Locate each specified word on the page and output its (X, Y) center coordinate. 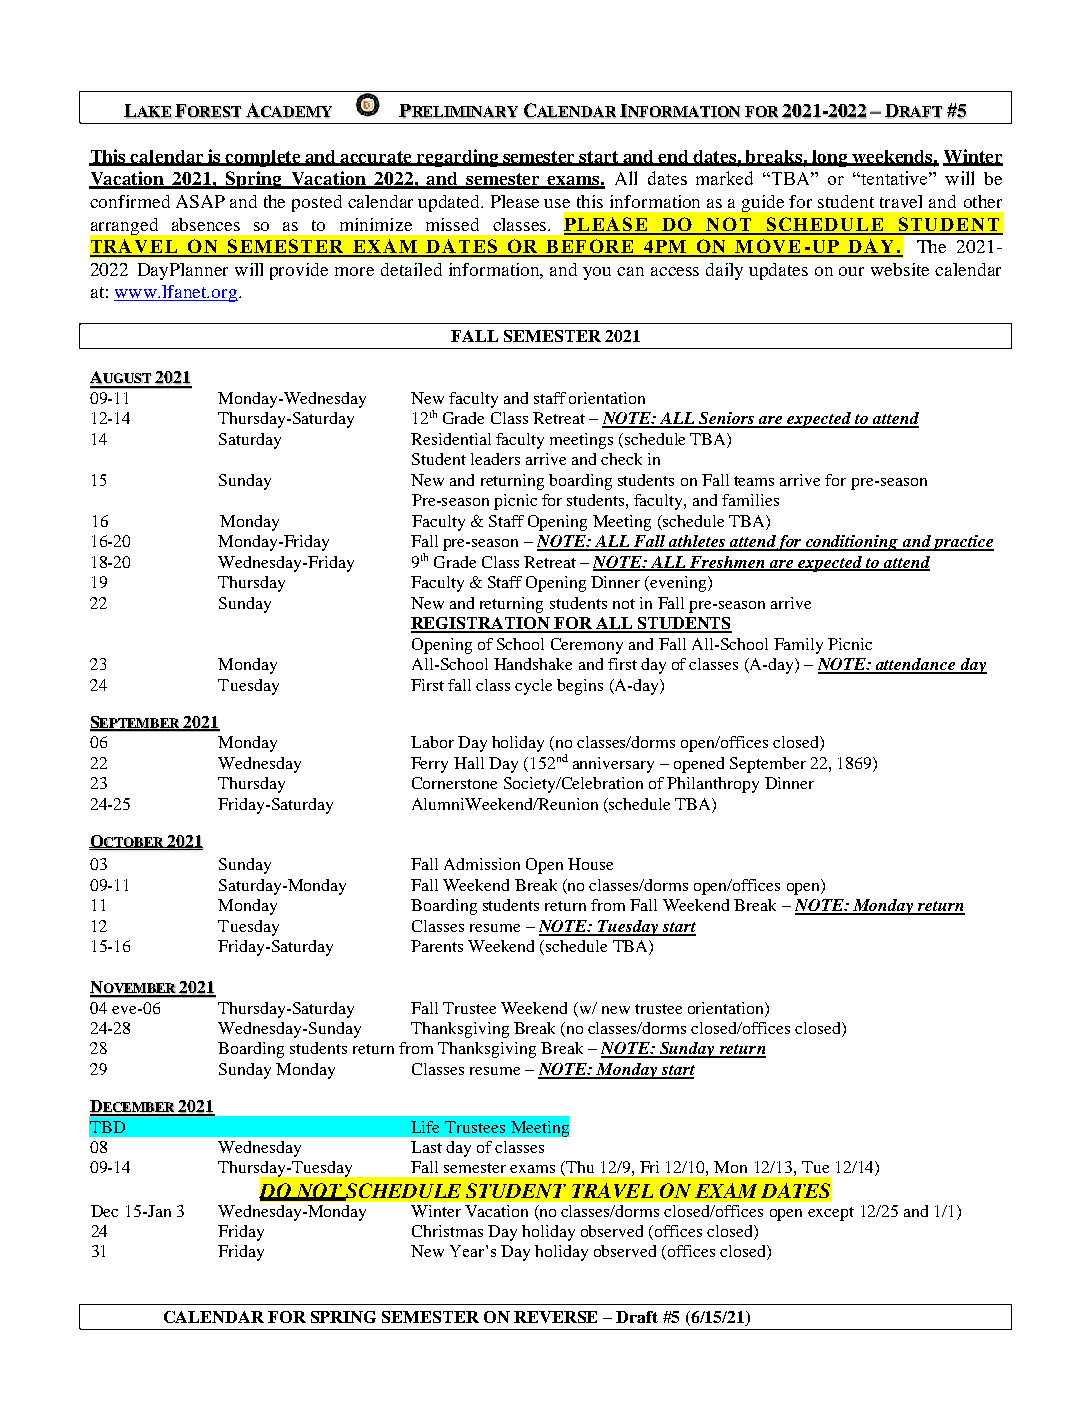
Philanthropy (713, 785)
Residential (451, 439)
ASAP (200, 201)
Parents (437, 946)
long (830, 158)
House (590, 864)
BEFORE (590, 247)
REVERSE (555, 1317)
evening (679, 584)
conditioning (851, 543)
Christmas (447, 1231)
